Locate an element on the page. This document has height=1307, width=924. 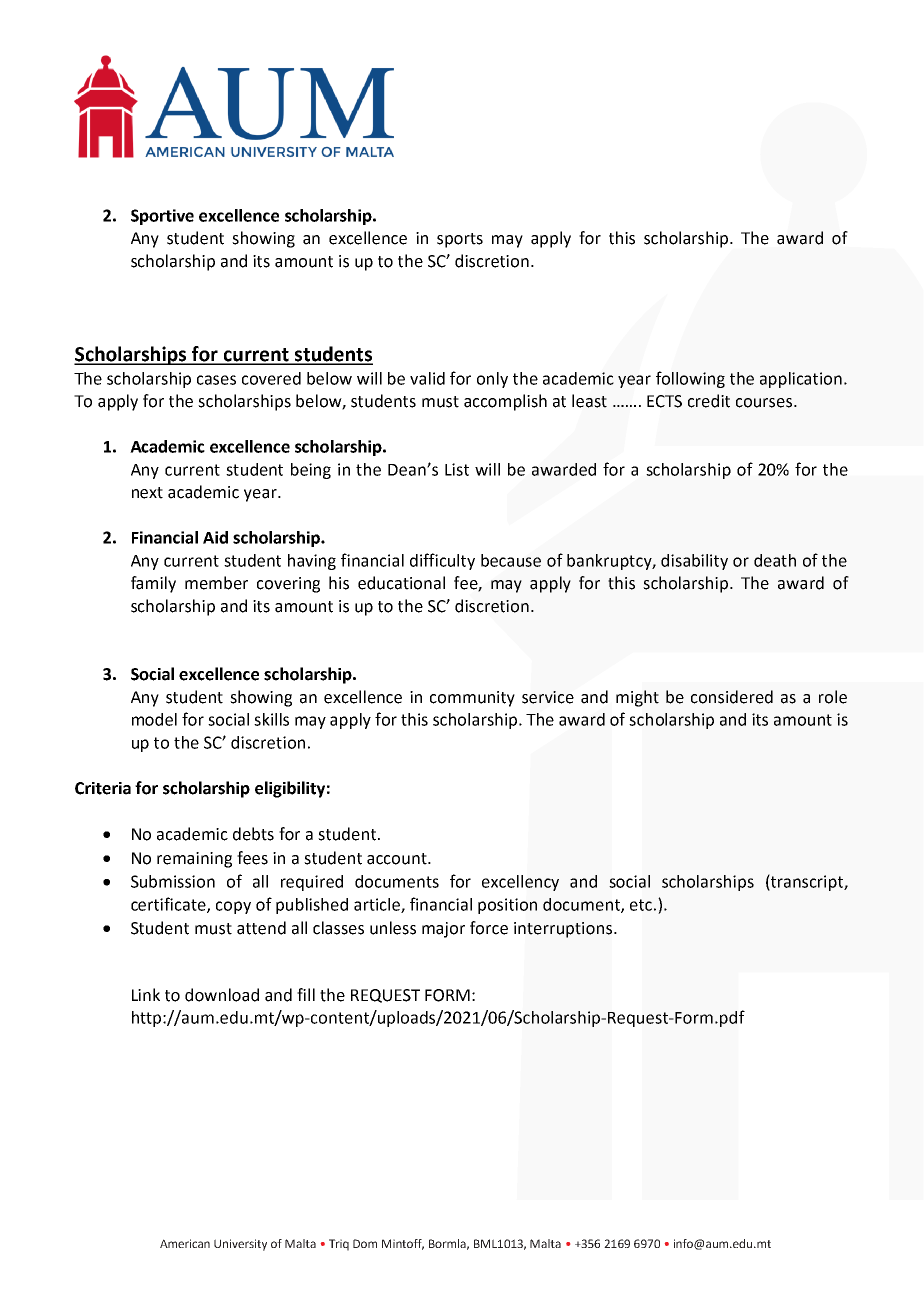
interruptions is located at coordinates (563, 930).
